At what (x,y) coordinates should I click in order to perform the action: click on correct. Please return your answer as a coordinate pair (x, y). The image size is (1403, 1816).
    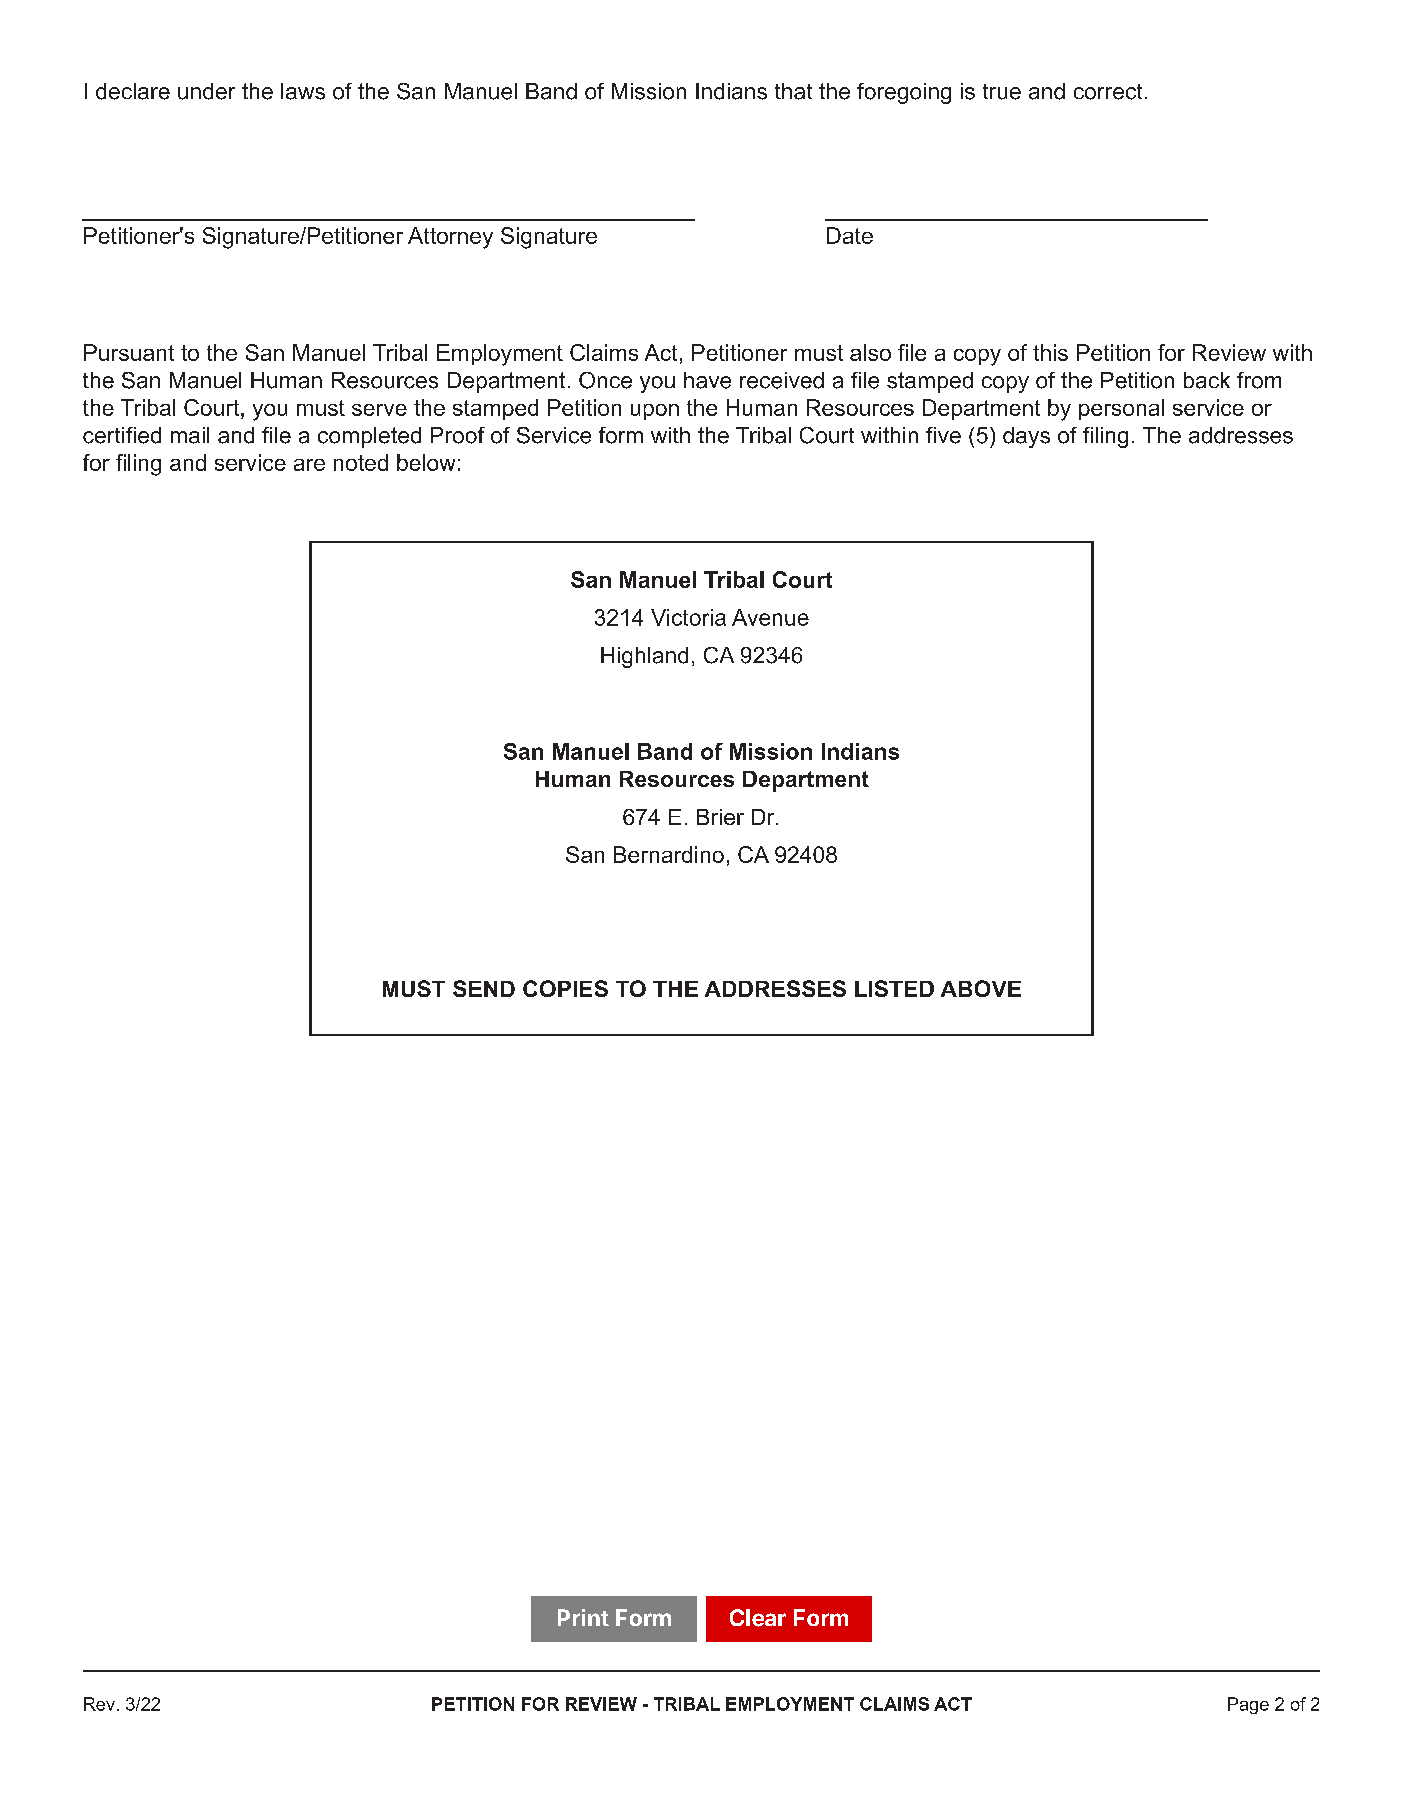
    Looking at the image, I should click on (1108, 92).
